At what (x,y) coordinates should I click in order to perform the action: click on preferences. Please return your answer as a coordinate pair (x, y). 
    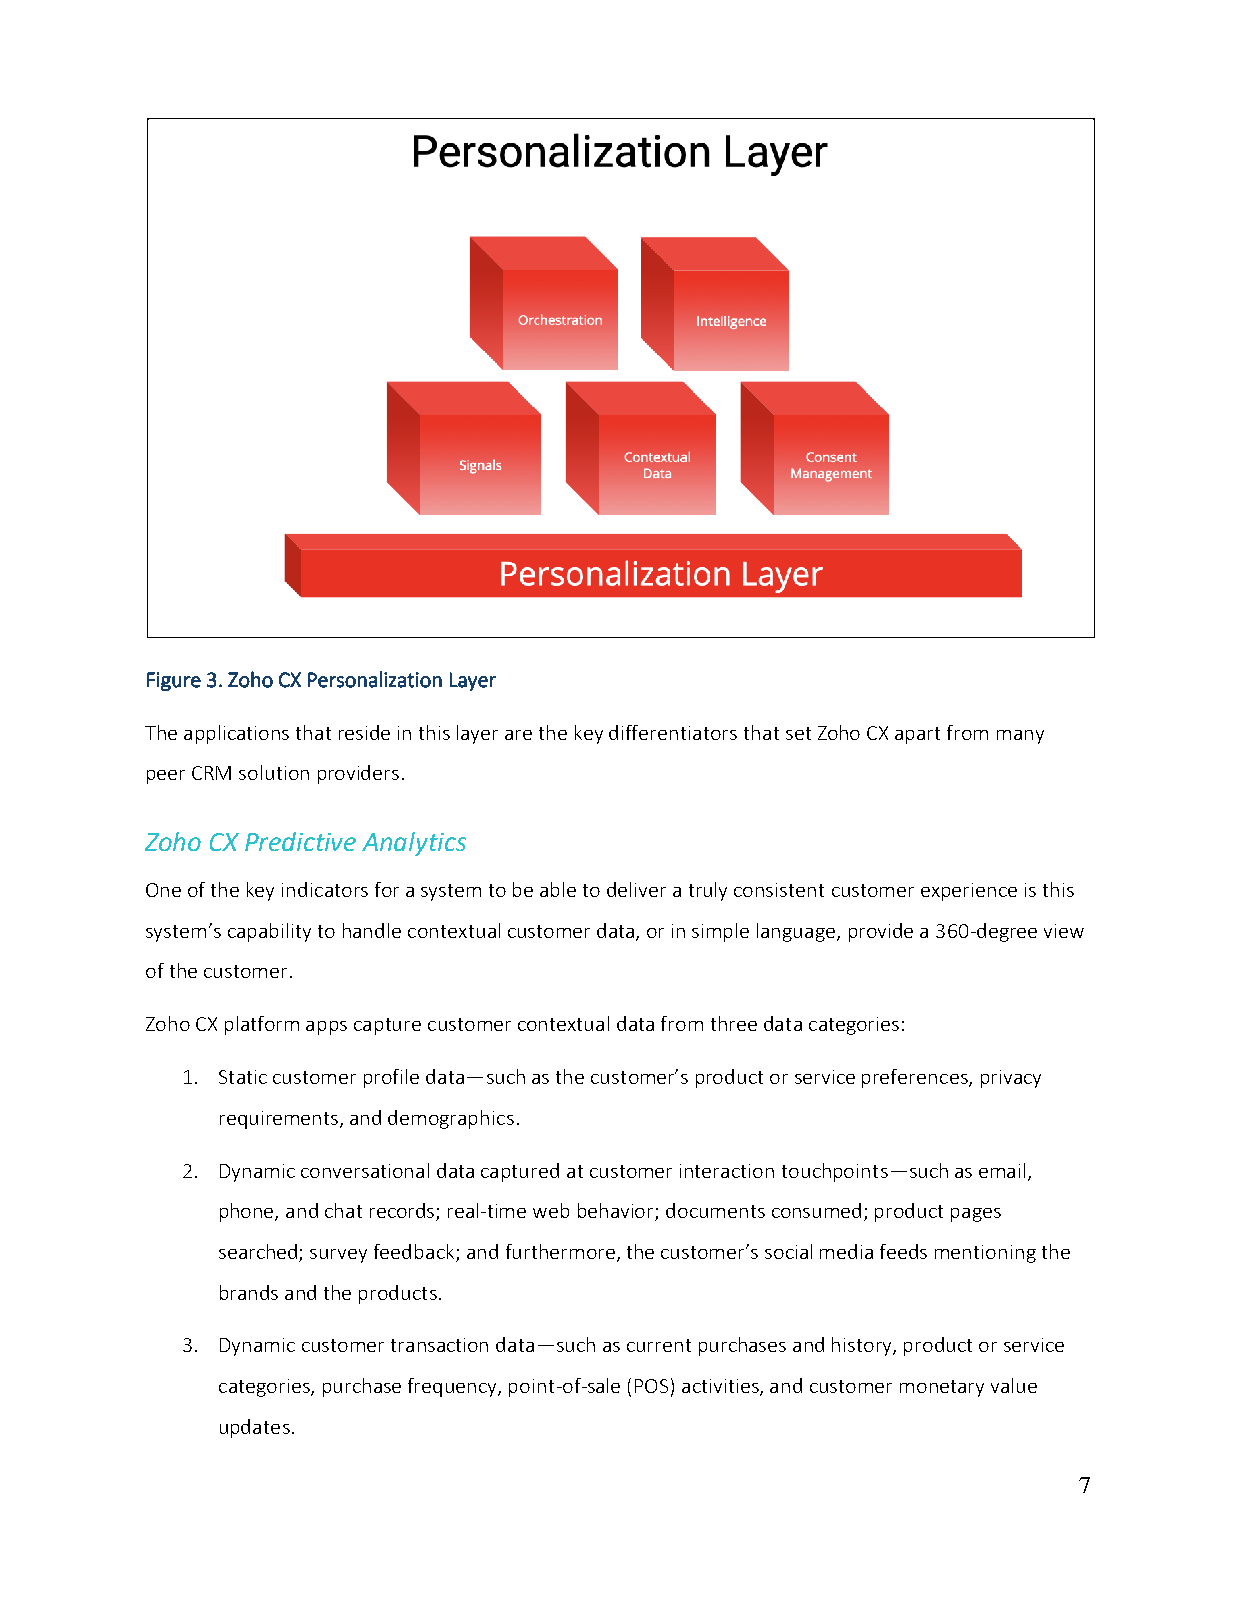
    Looking at the image, I should click on (916, 1078).
